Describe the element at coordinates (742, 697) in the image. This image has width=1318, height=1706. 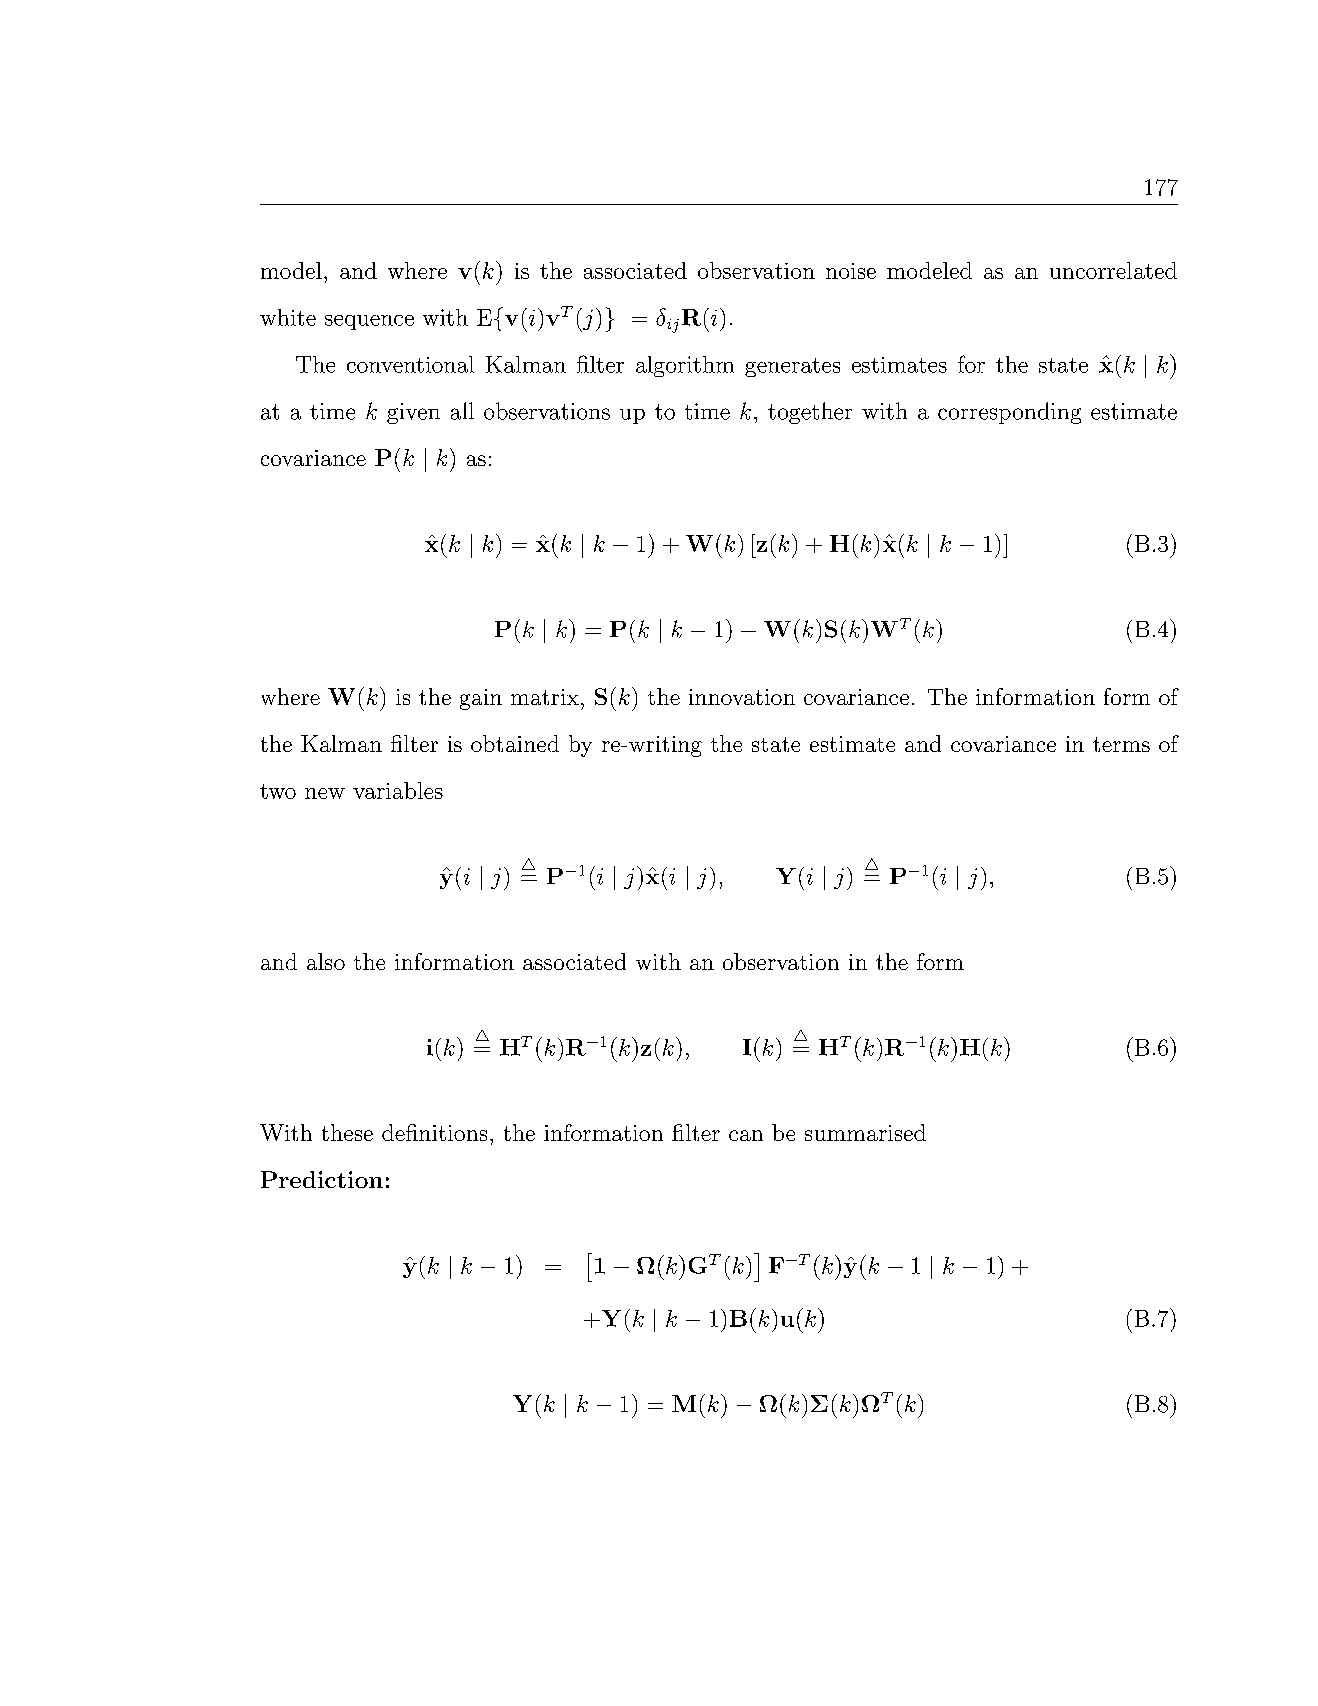
I see `innovation` at that location.
